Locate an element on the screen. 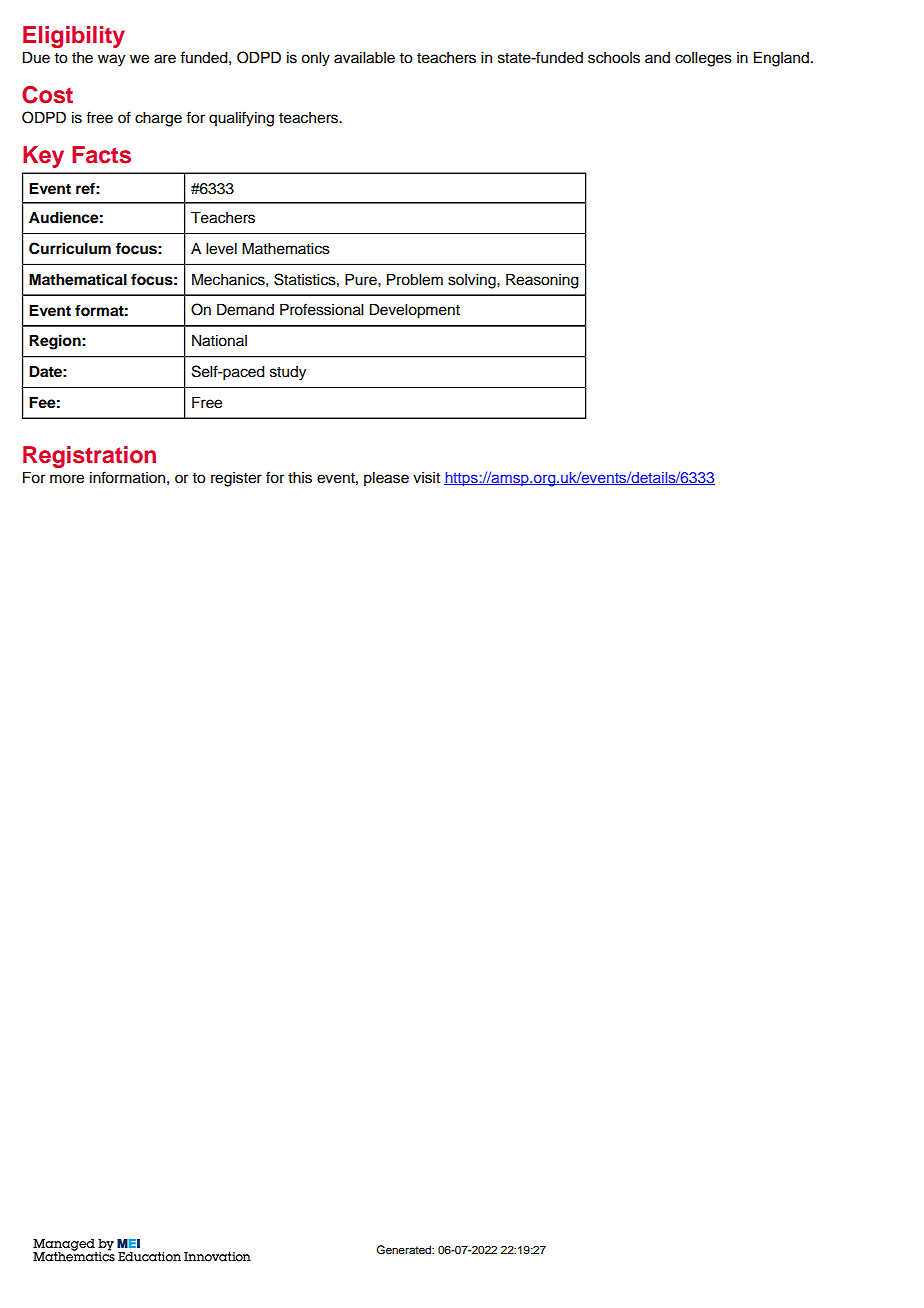  Generated is located at coordinates (404, 1249).
